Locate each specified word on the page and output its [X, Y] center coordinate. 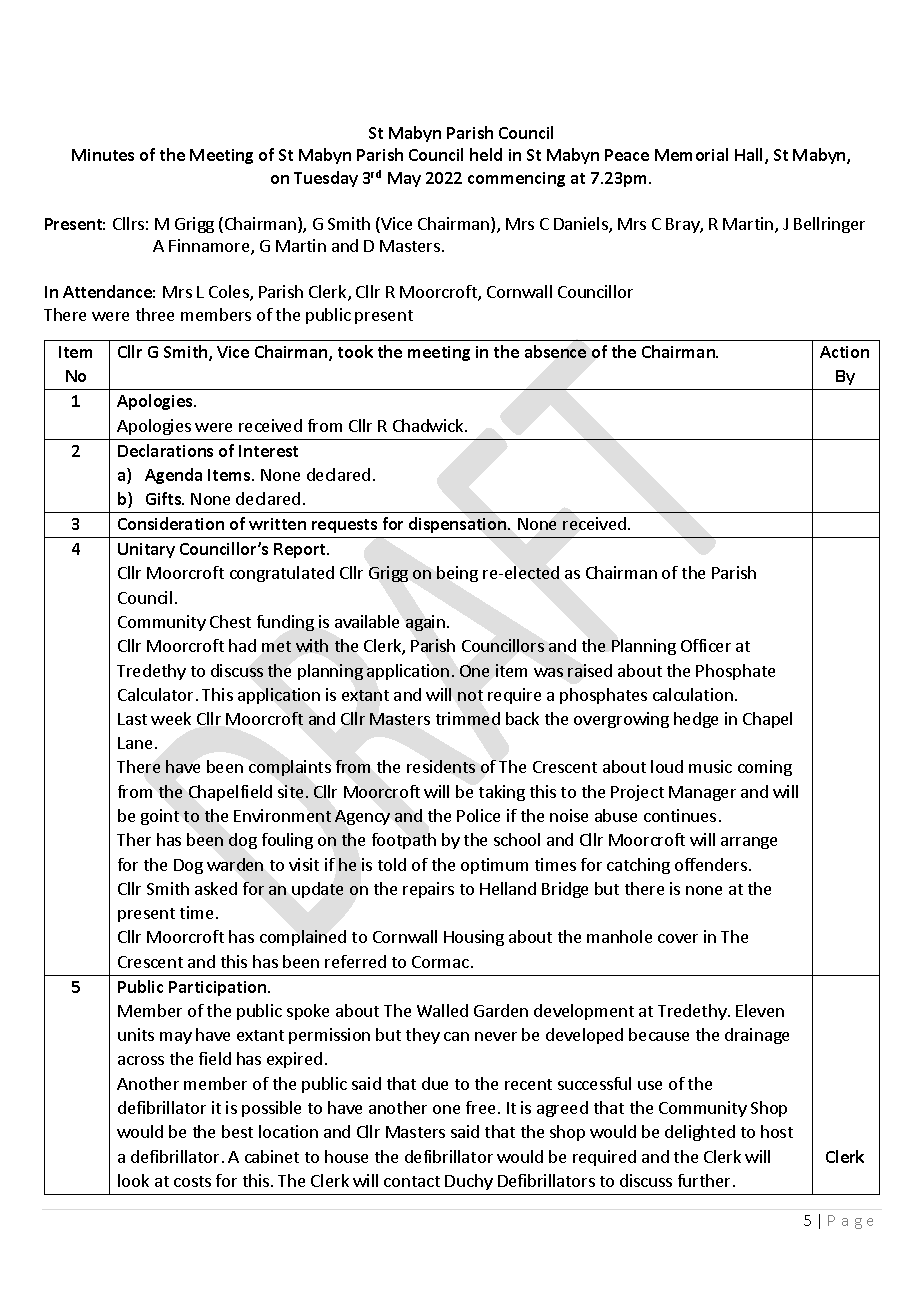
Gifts [164, 498]
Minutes [103, 155]
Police [478, 815]
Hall [750, 156]
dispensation [459, 525]
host [777, 1131]
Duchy [469, 1182]
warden [235, 864]
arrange [749, 843]
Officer [706, 645]
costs [192, 1181]
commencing [516, 179]
